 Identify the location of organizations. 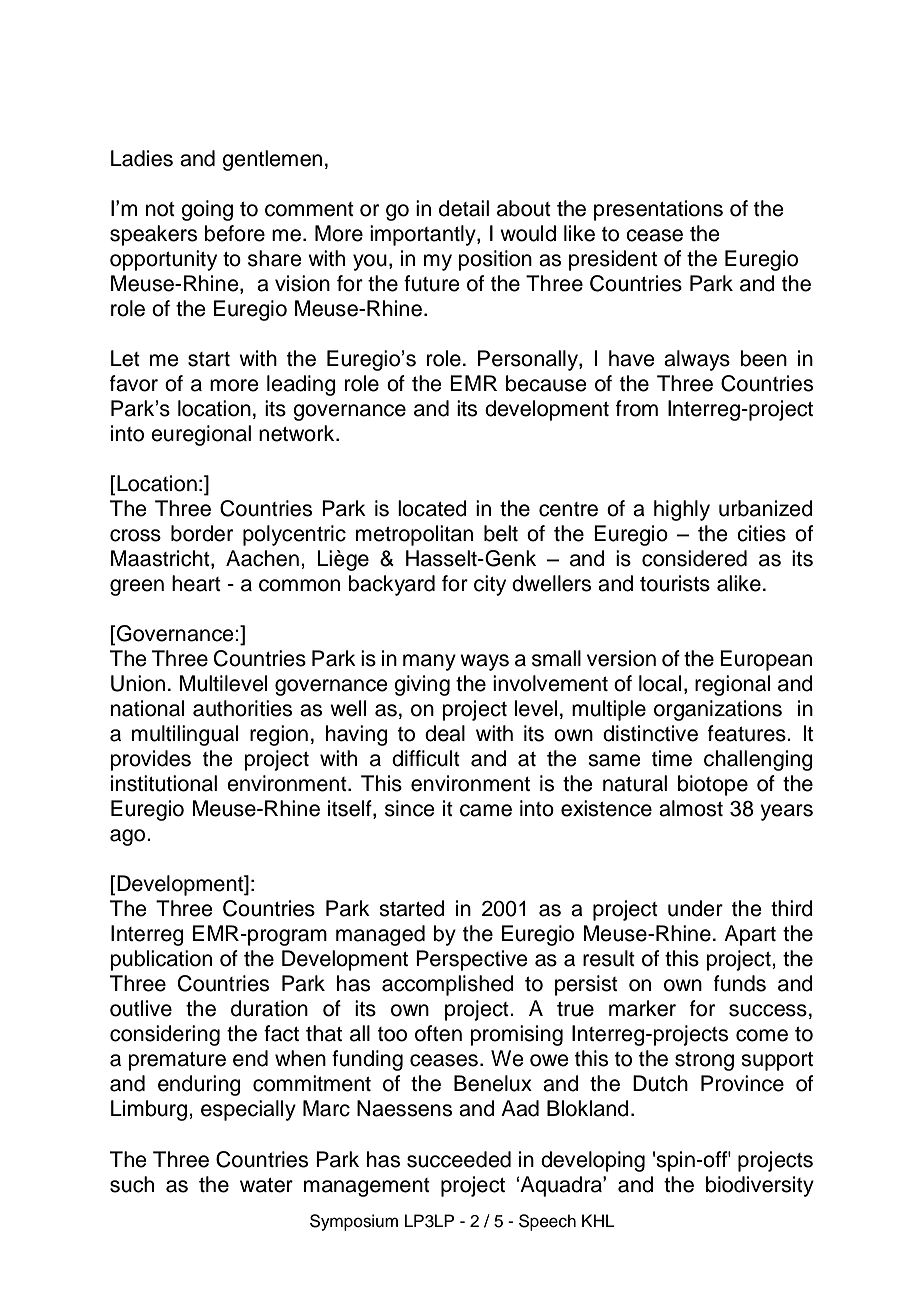
(718, 710).
